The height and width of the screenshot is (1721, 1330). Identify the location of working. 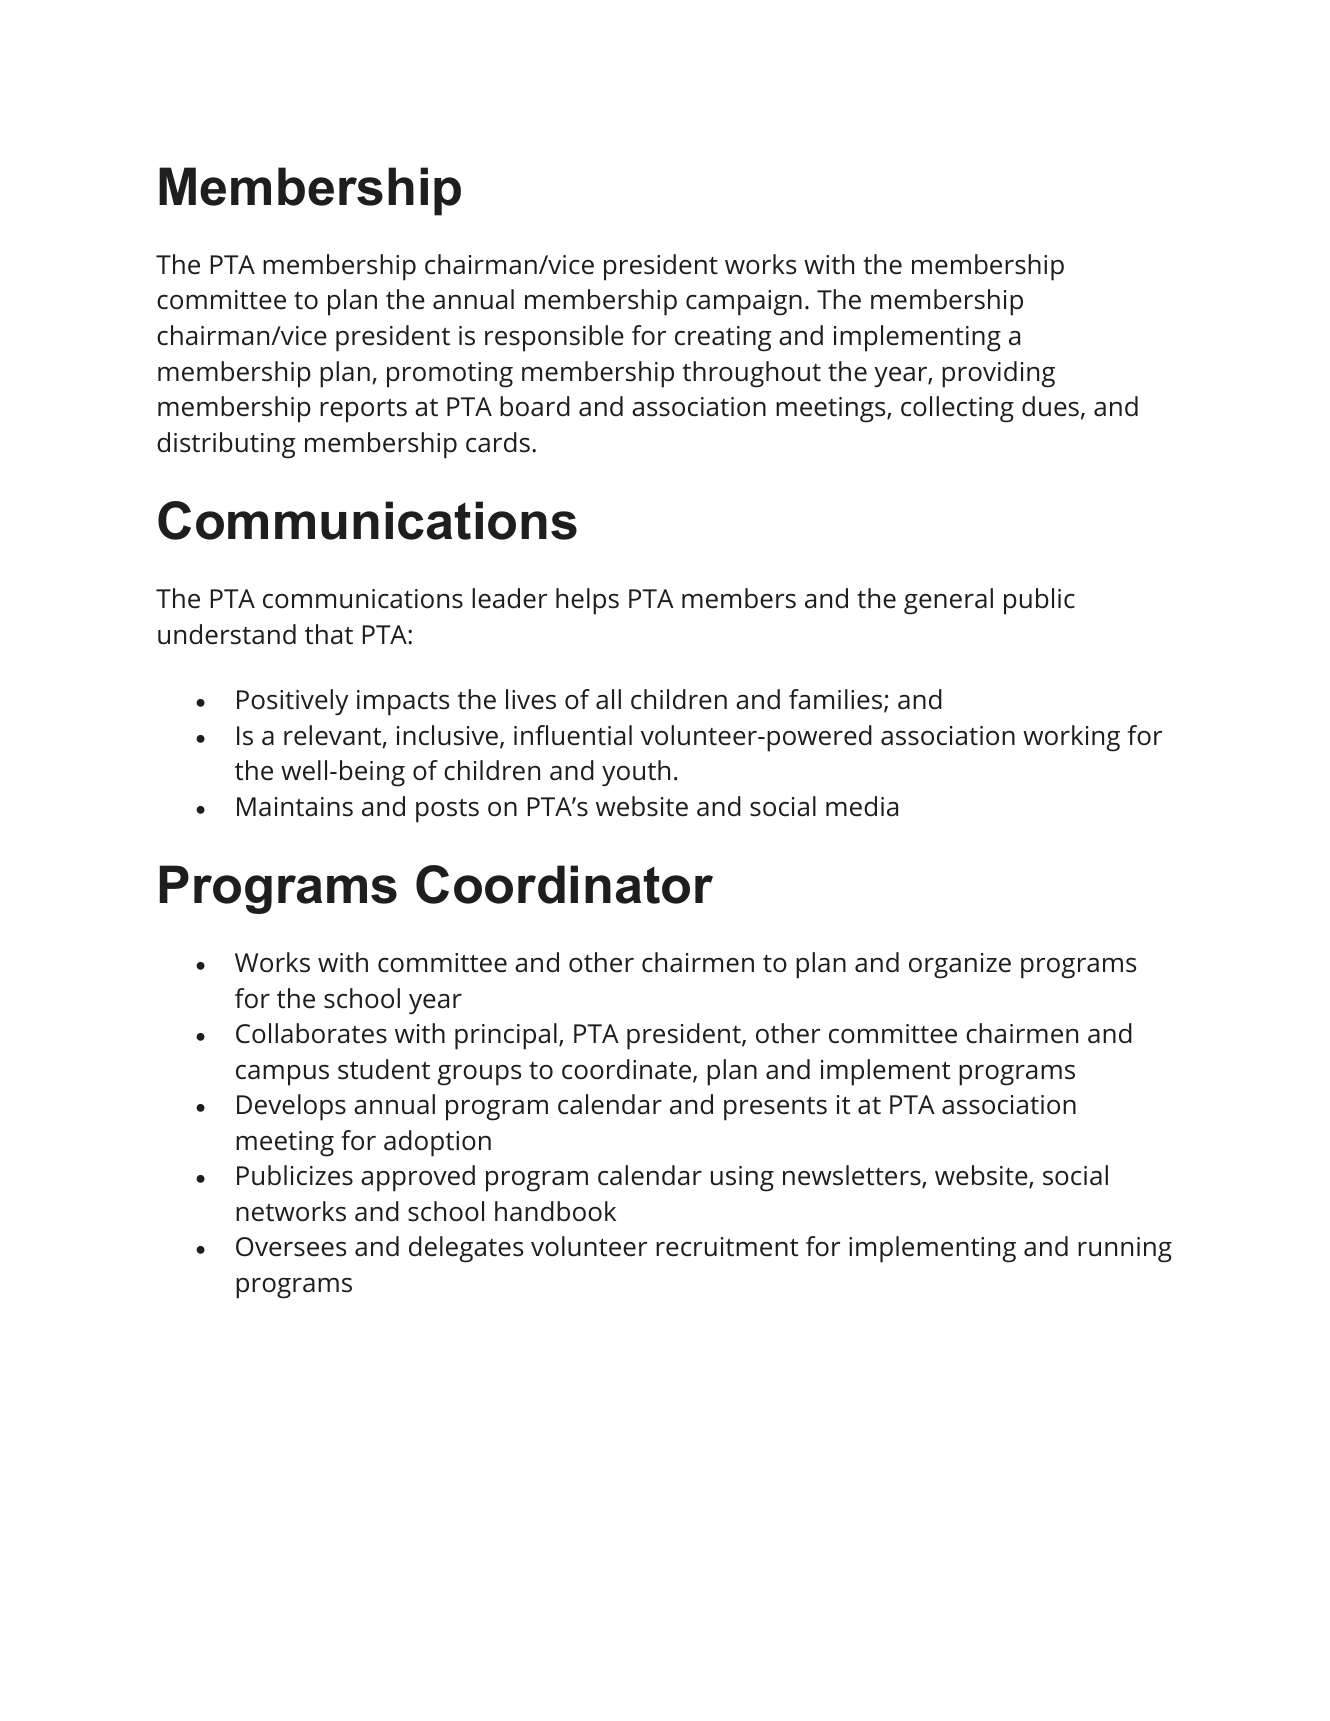
(1071, 738).
